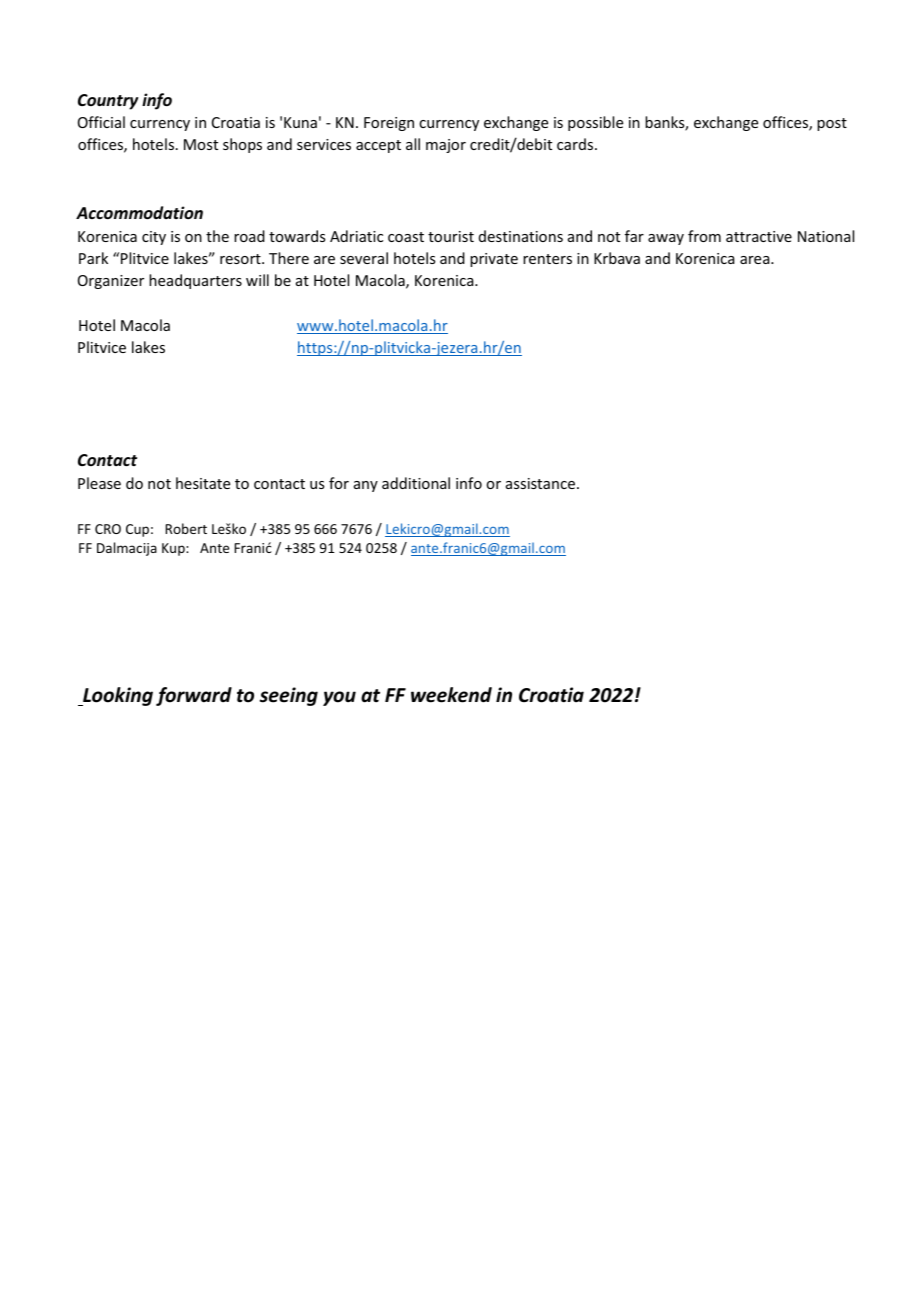  Describe the element at coordinates (446, 146) in the screenshot. I see `major` at that location.
